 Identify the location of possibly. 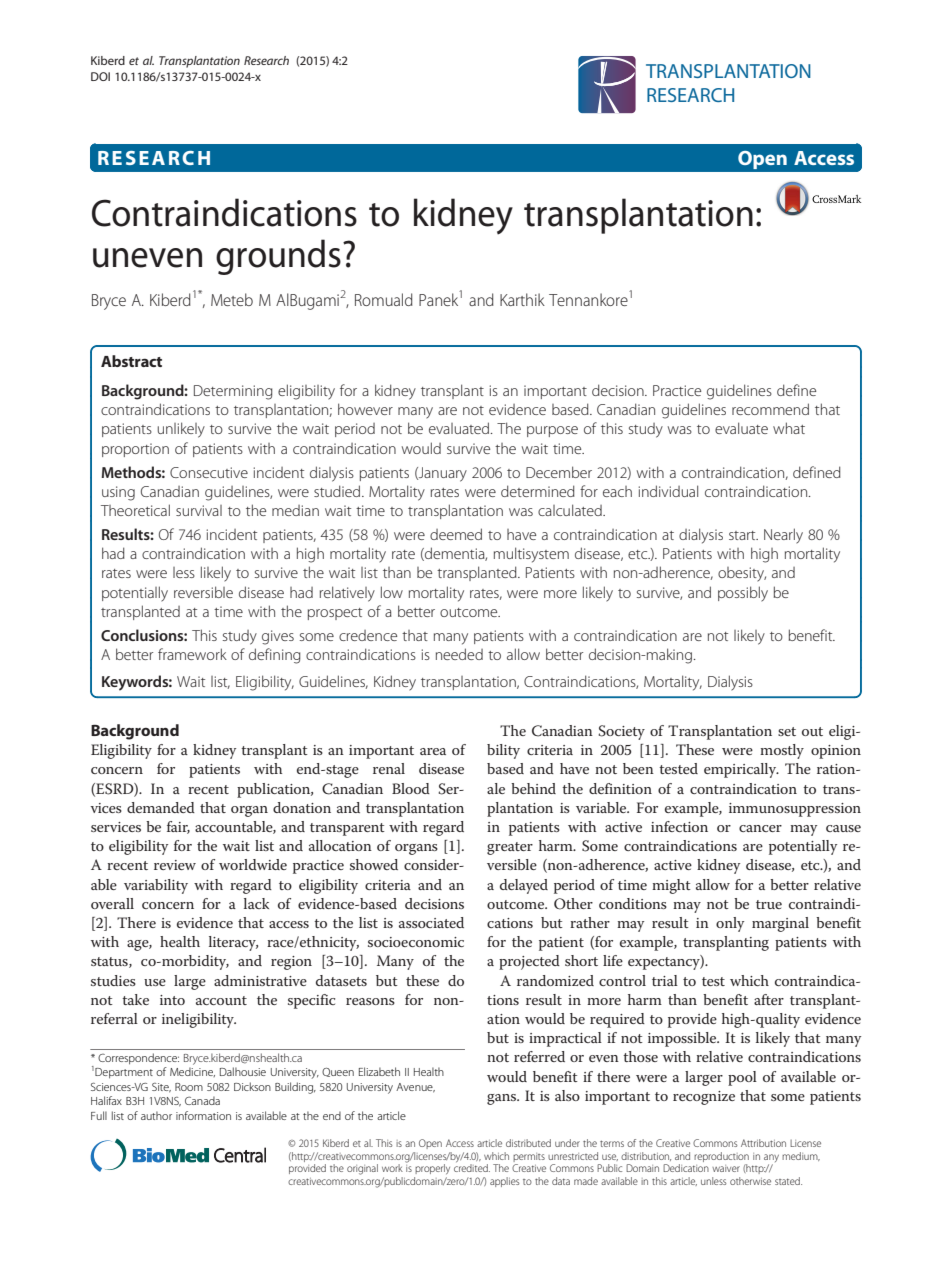
(743, 594).
